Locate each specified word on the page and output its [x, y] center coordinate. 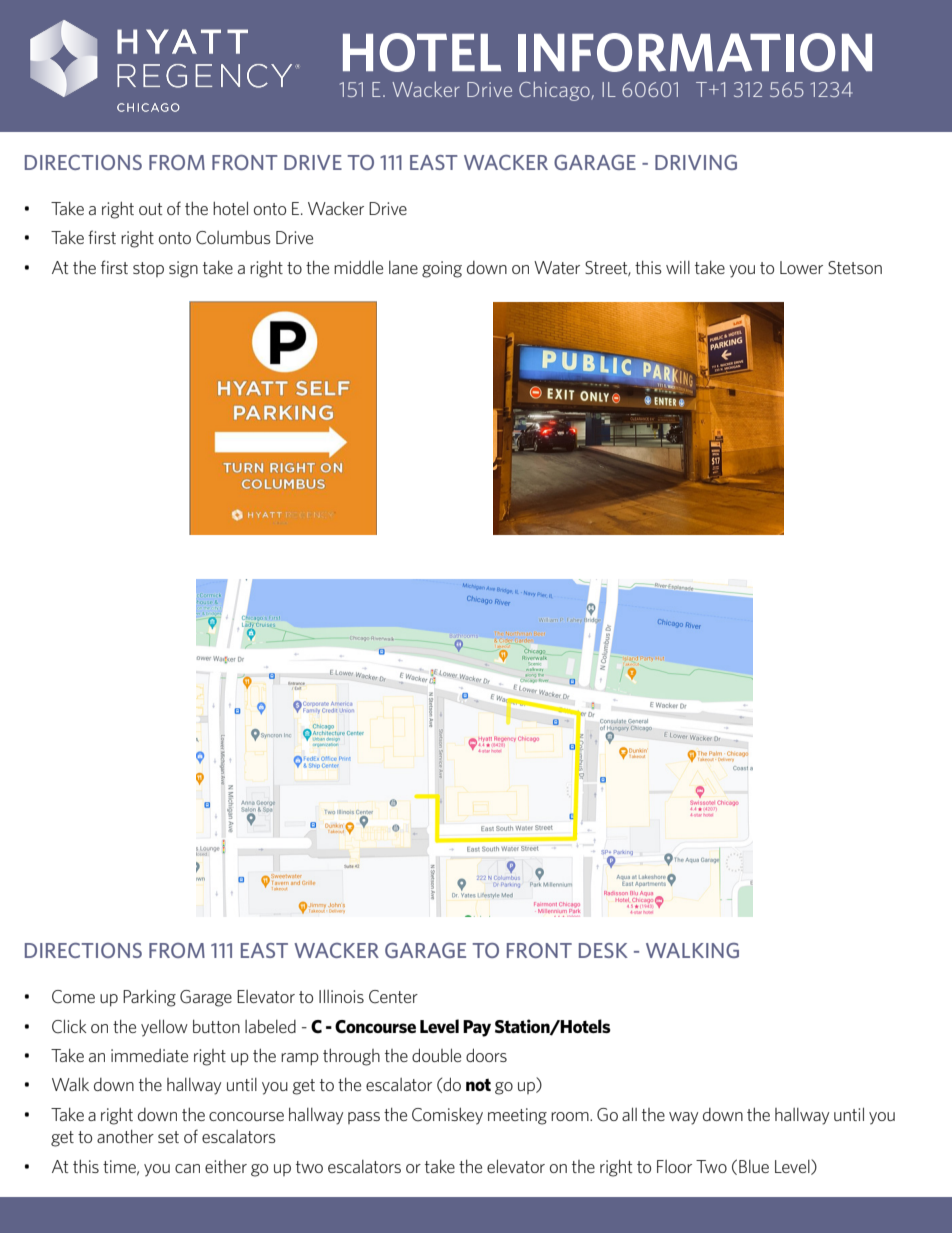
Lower [801, 267]
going [442, 269]
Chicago [555, 91]
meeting [517, 1116]
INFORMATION [695, 52]
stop [148, 269]
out [150, 209]
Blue [754, 1166]
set [168, 1137]
